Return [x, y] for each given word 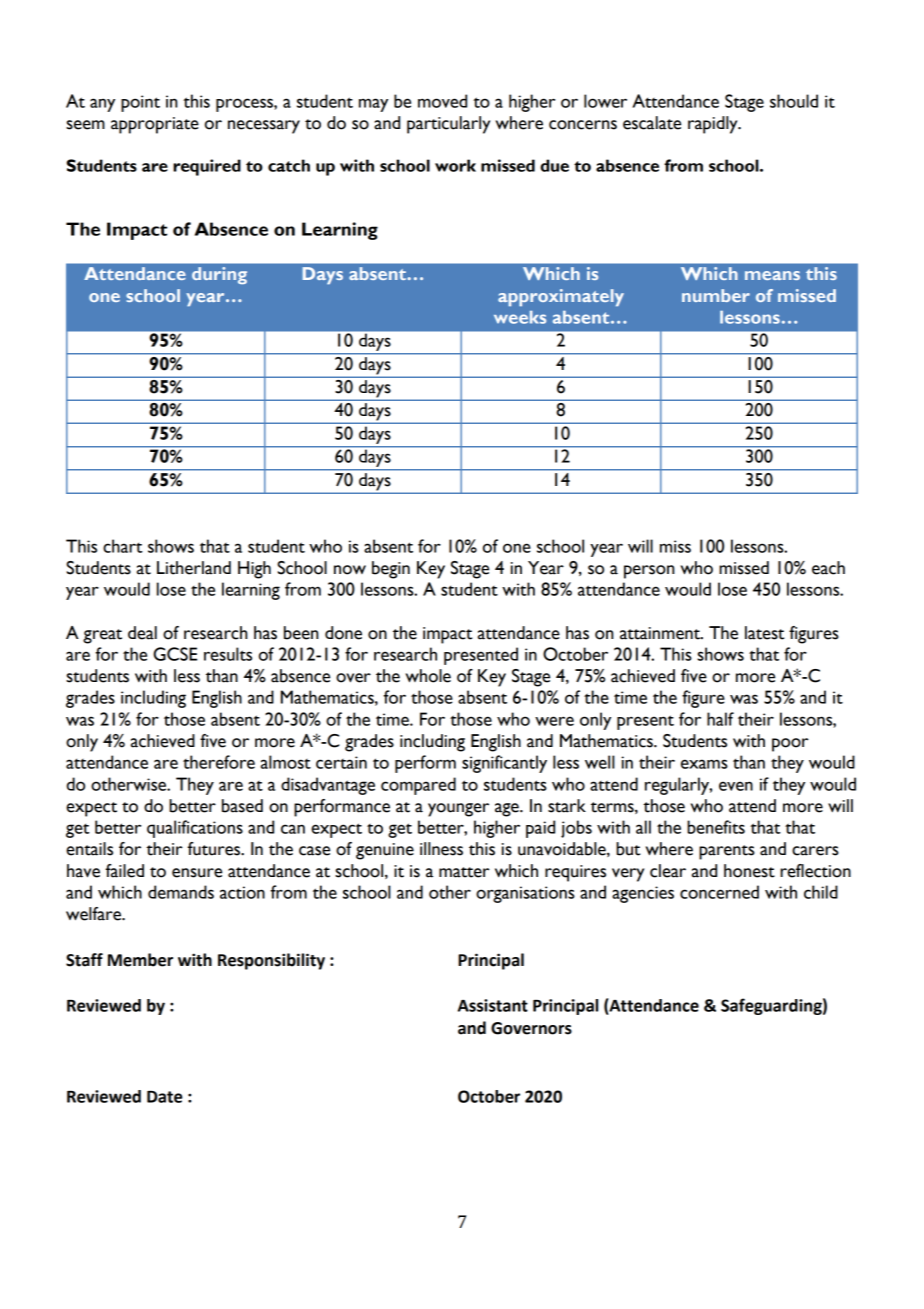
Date [164, 1097]
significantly [504, 764]
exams [704, 764]
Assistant [493, 1005]
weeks [520, 317]
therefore [219, 762]
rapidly [714, 125]
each [828, 568]
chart [123, 546]
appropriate [155, 125]
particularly [448, 125]
